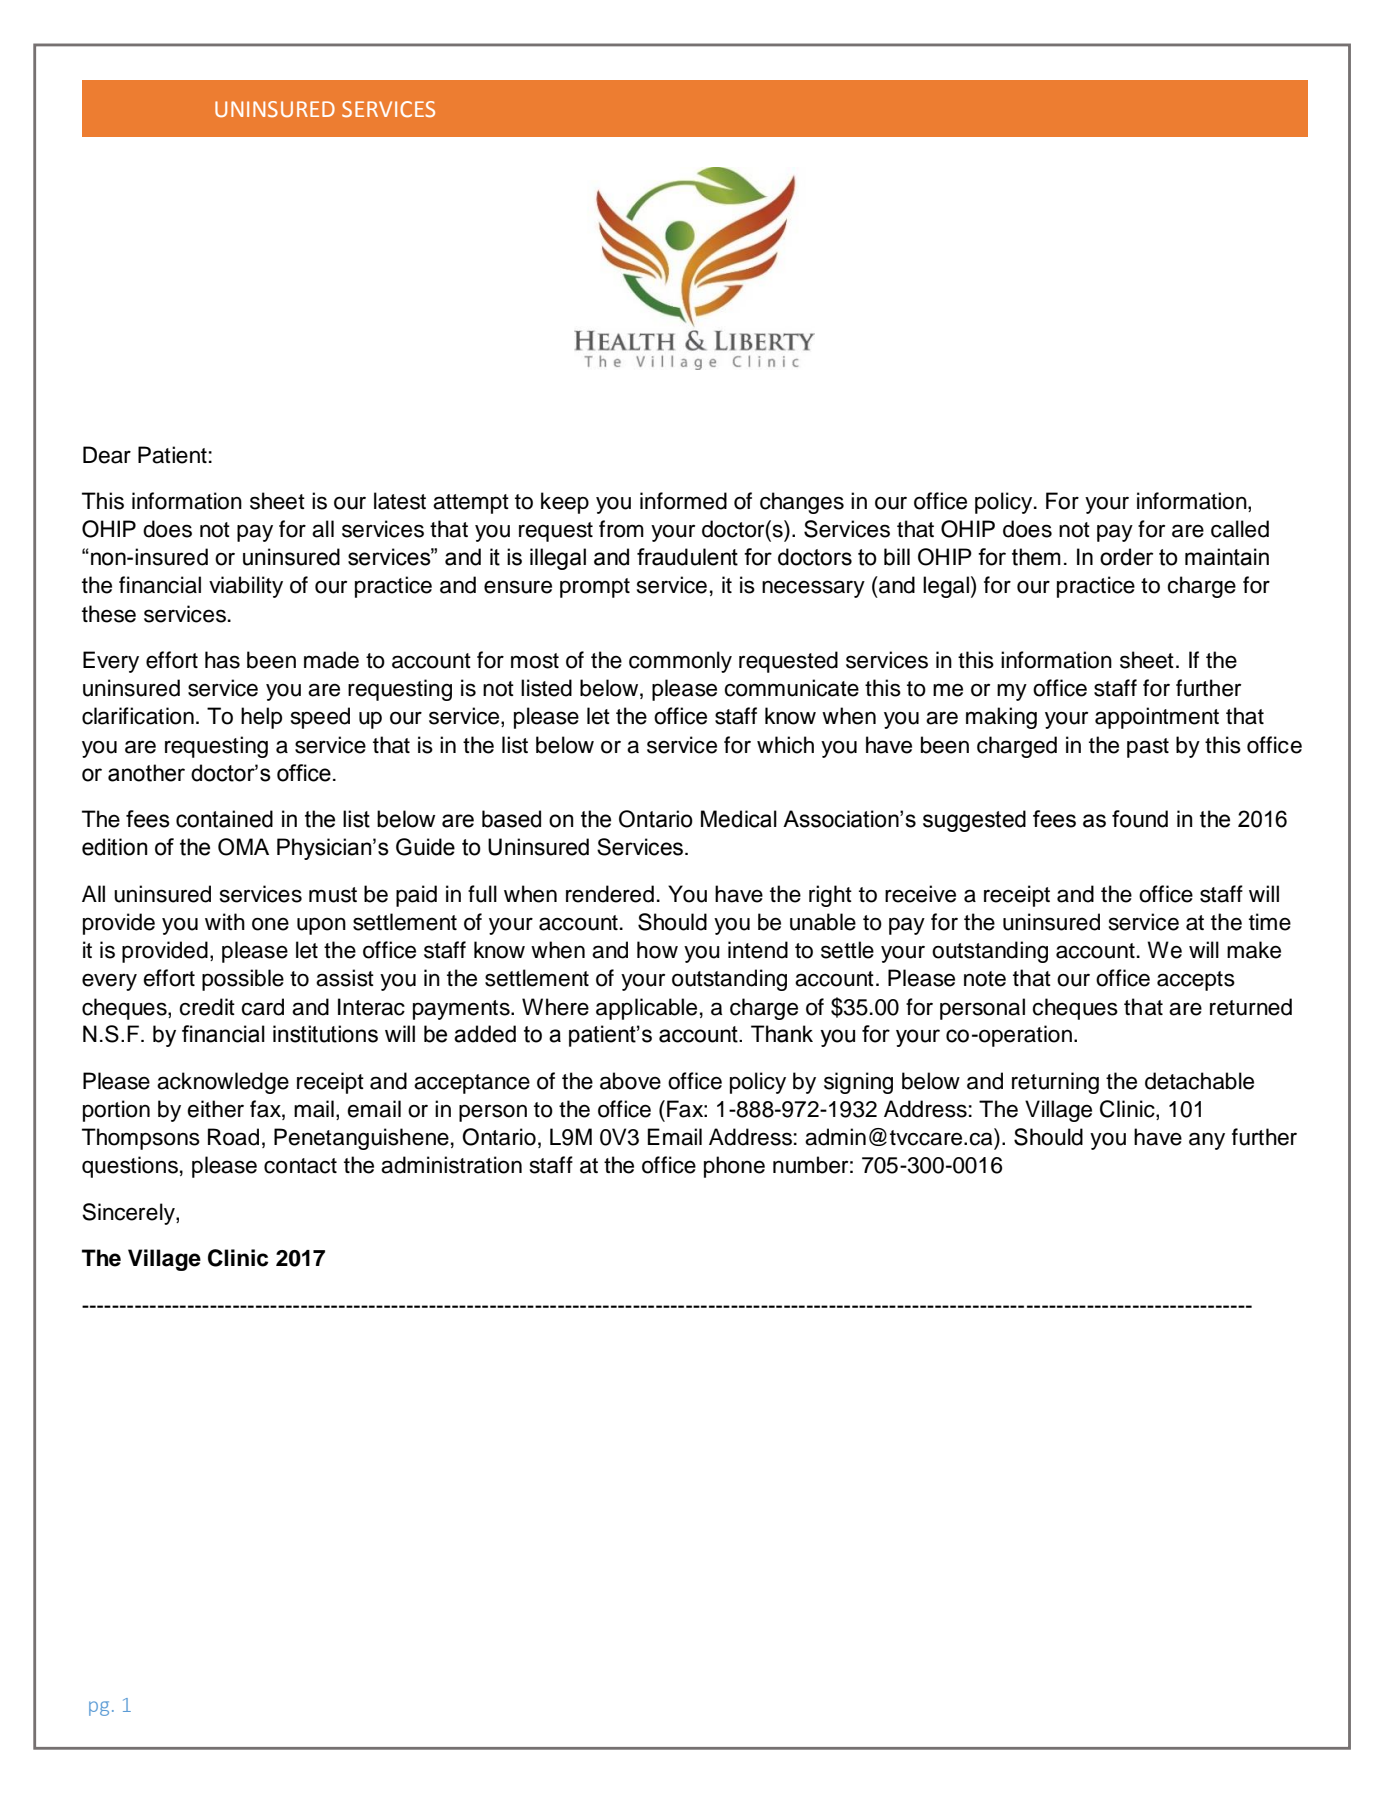  What do you see at coordinates (243, 847) in the screenshot?
I see `OMA` at bounding box center [243, 847].
